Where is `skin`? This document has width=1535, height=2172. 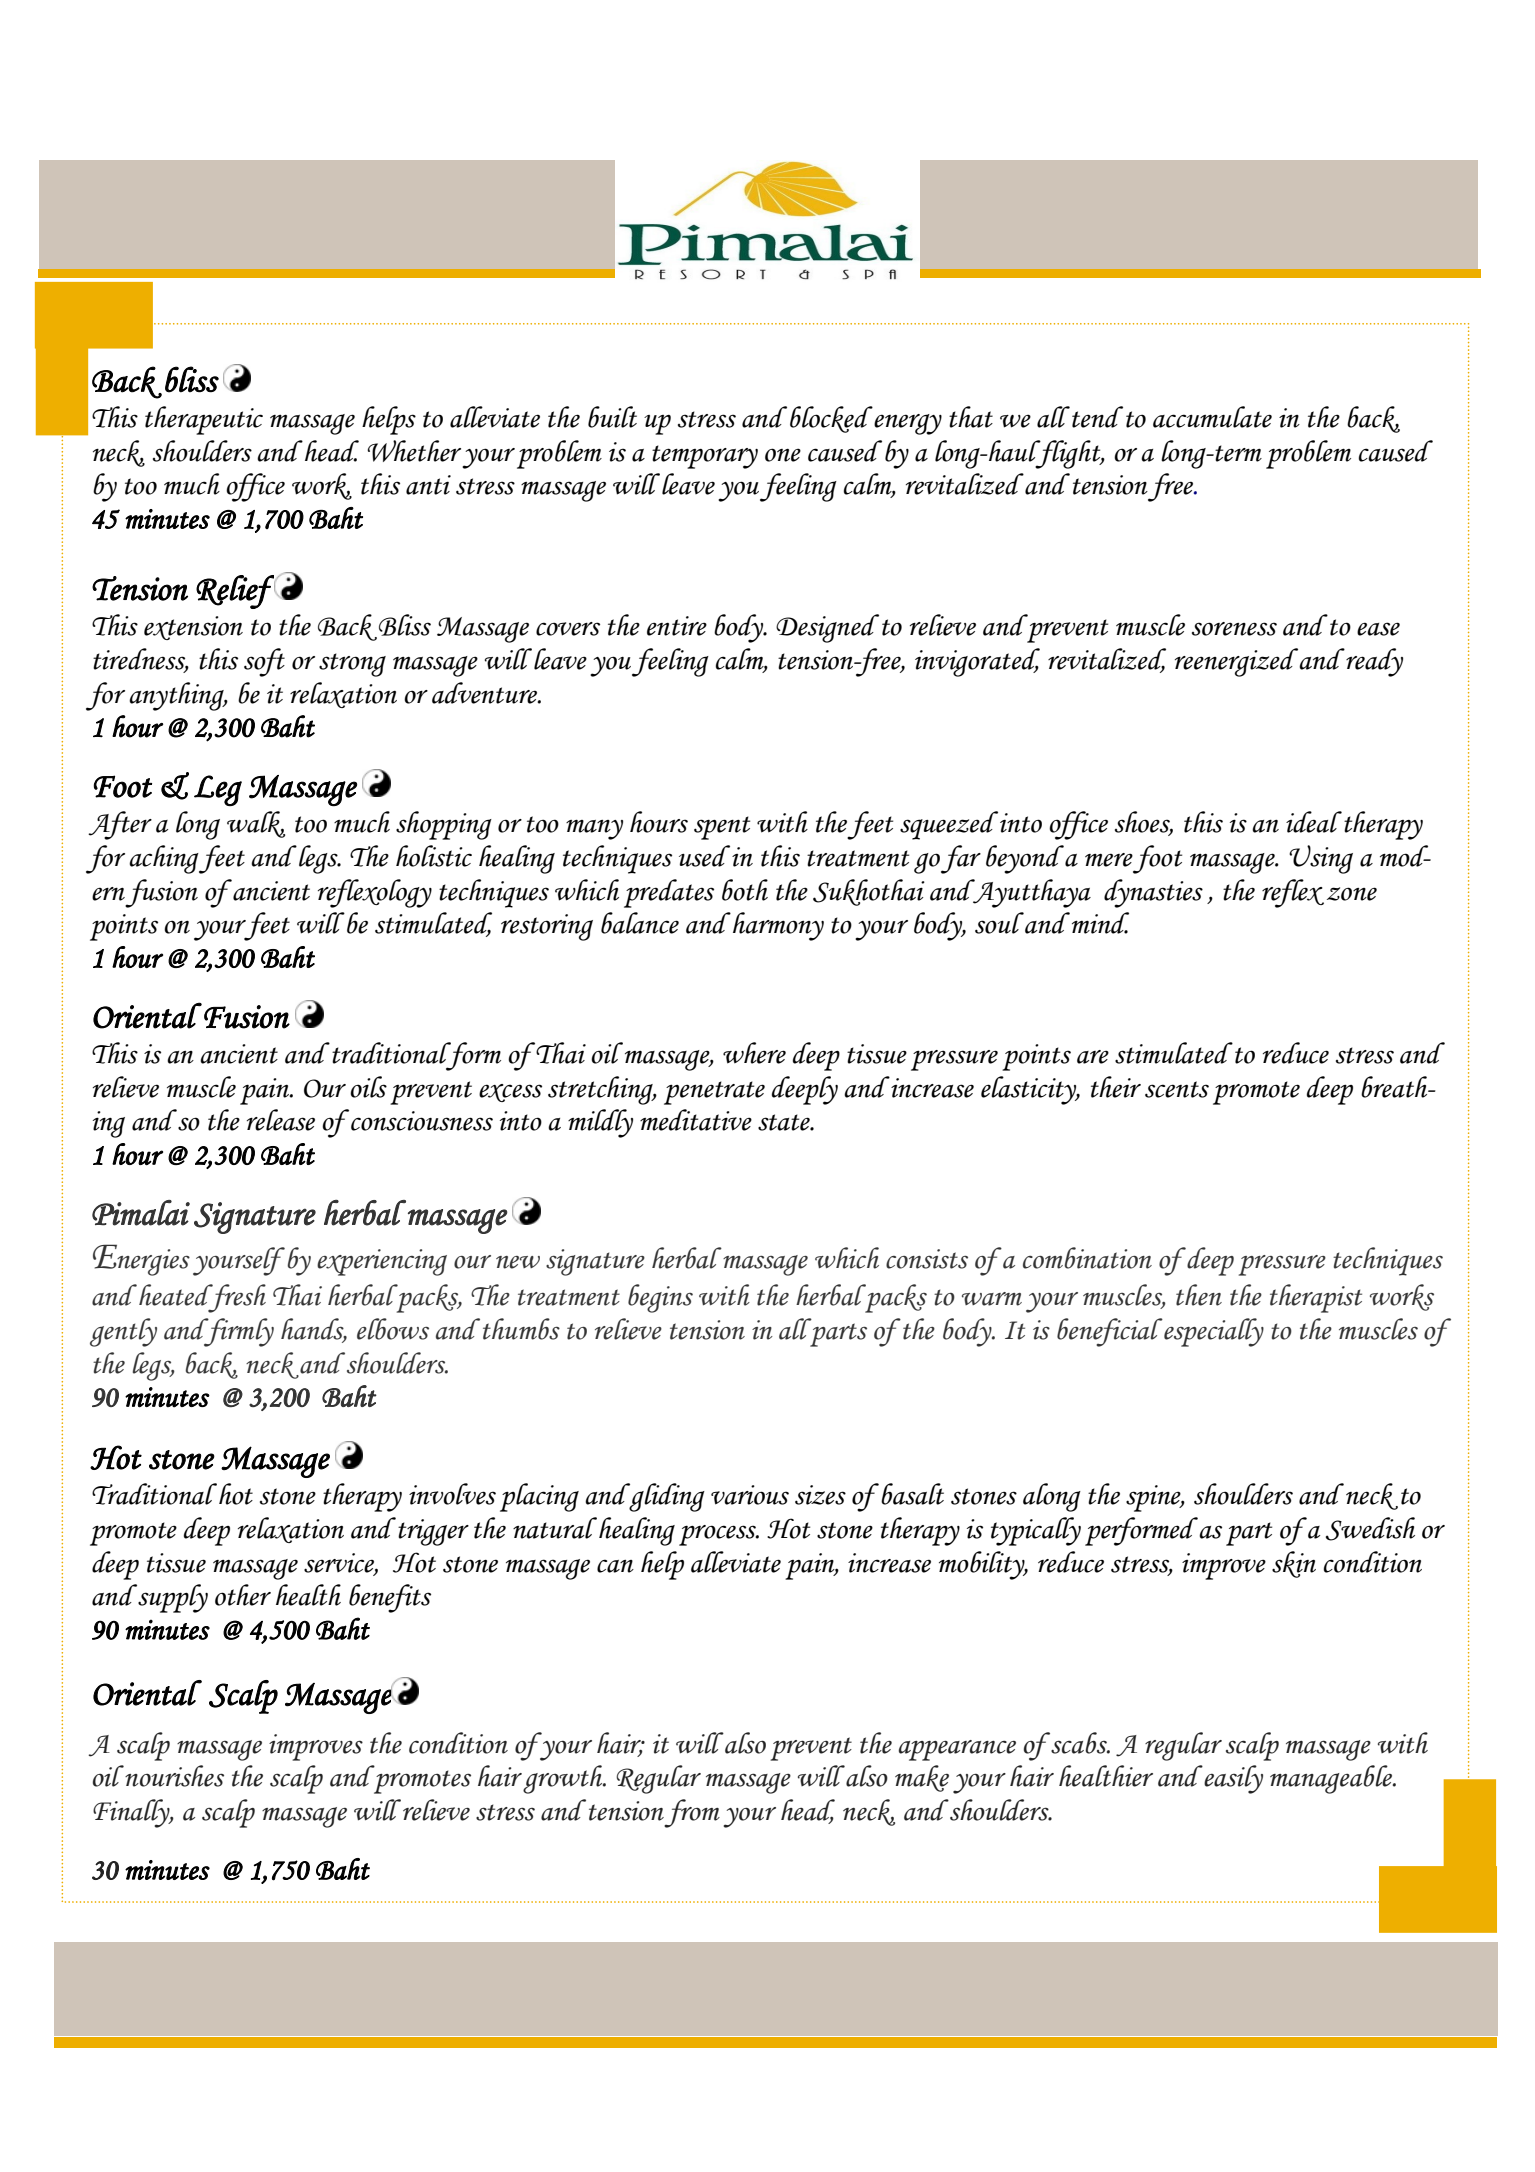
skin is located at coordinates (1294, 1564).
